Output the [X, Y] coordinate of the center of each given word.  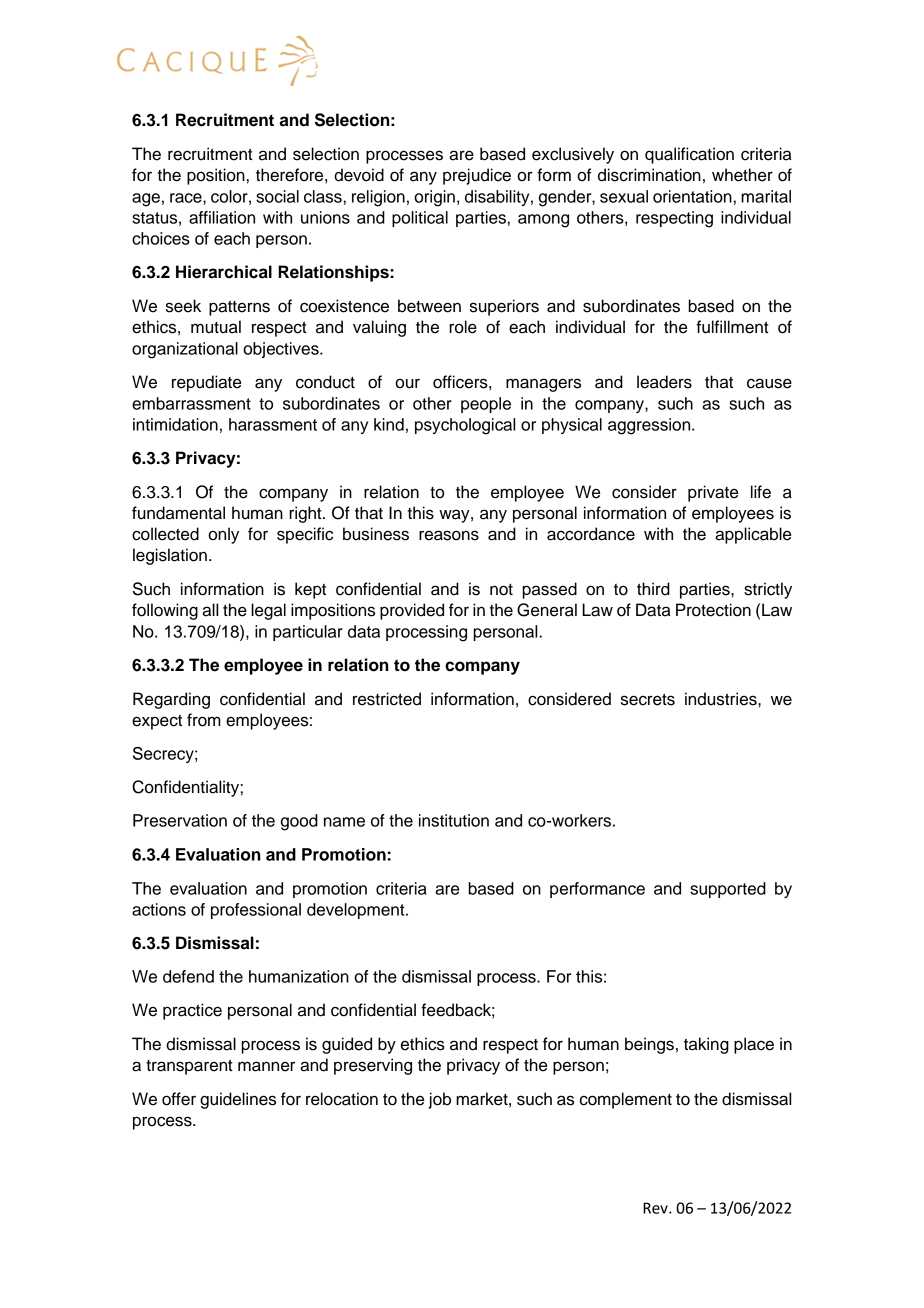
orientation [692, 196]
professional [256, 911]
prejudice [477, 176]
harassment [273, 424]
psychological [465, 426]
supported [728, 890]
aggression [650, 426]
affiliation [222, 217]
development [357, 911]
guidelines [238, 1100]
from [204, 720]
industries [722, 699]
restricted [387, 699]
